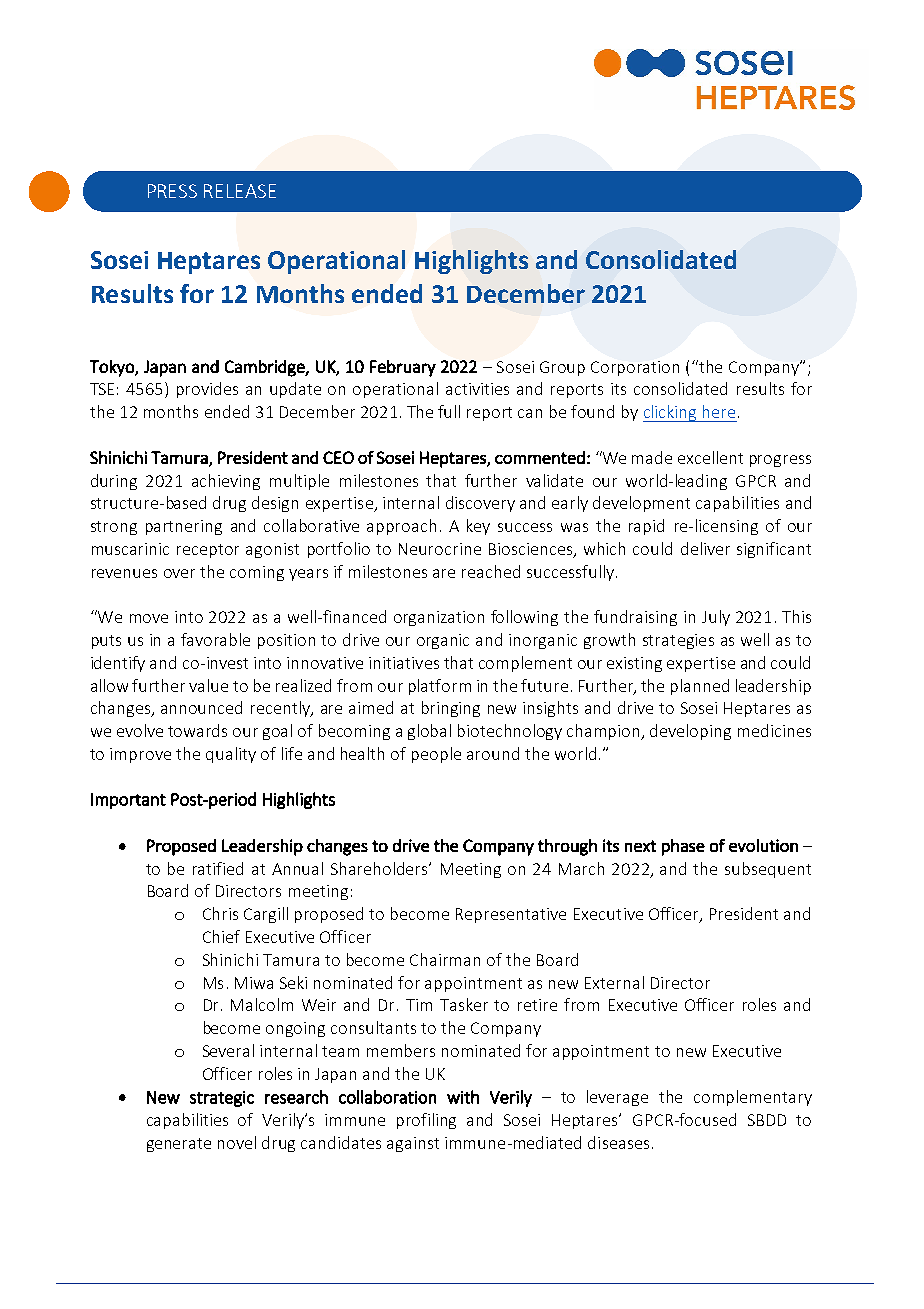  I want to click on excellent, so click(710, 457).
